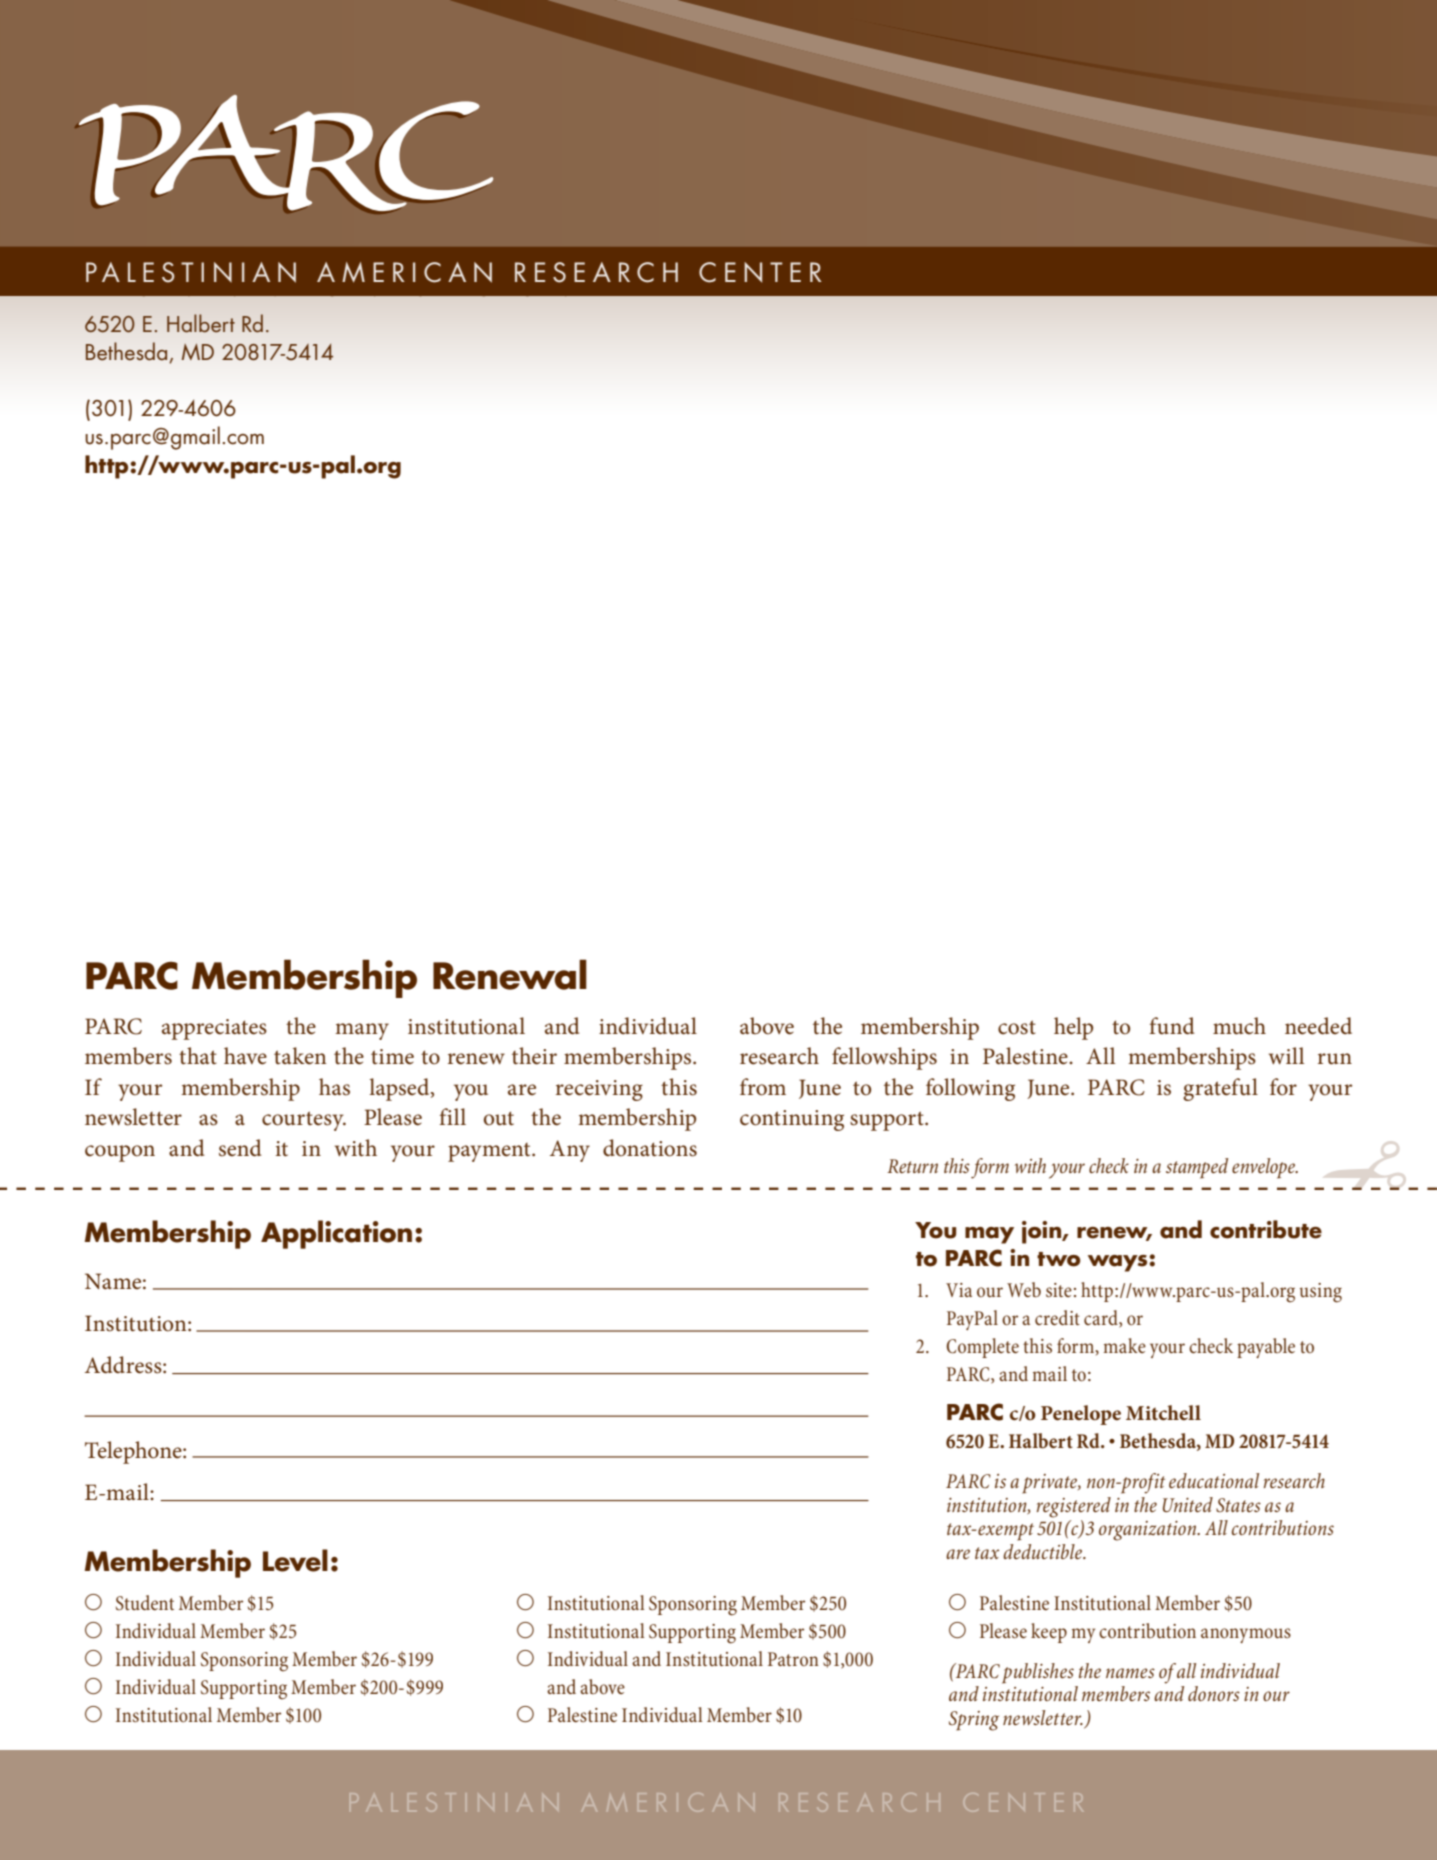  I want to click on make, so click(1124, 1345).
